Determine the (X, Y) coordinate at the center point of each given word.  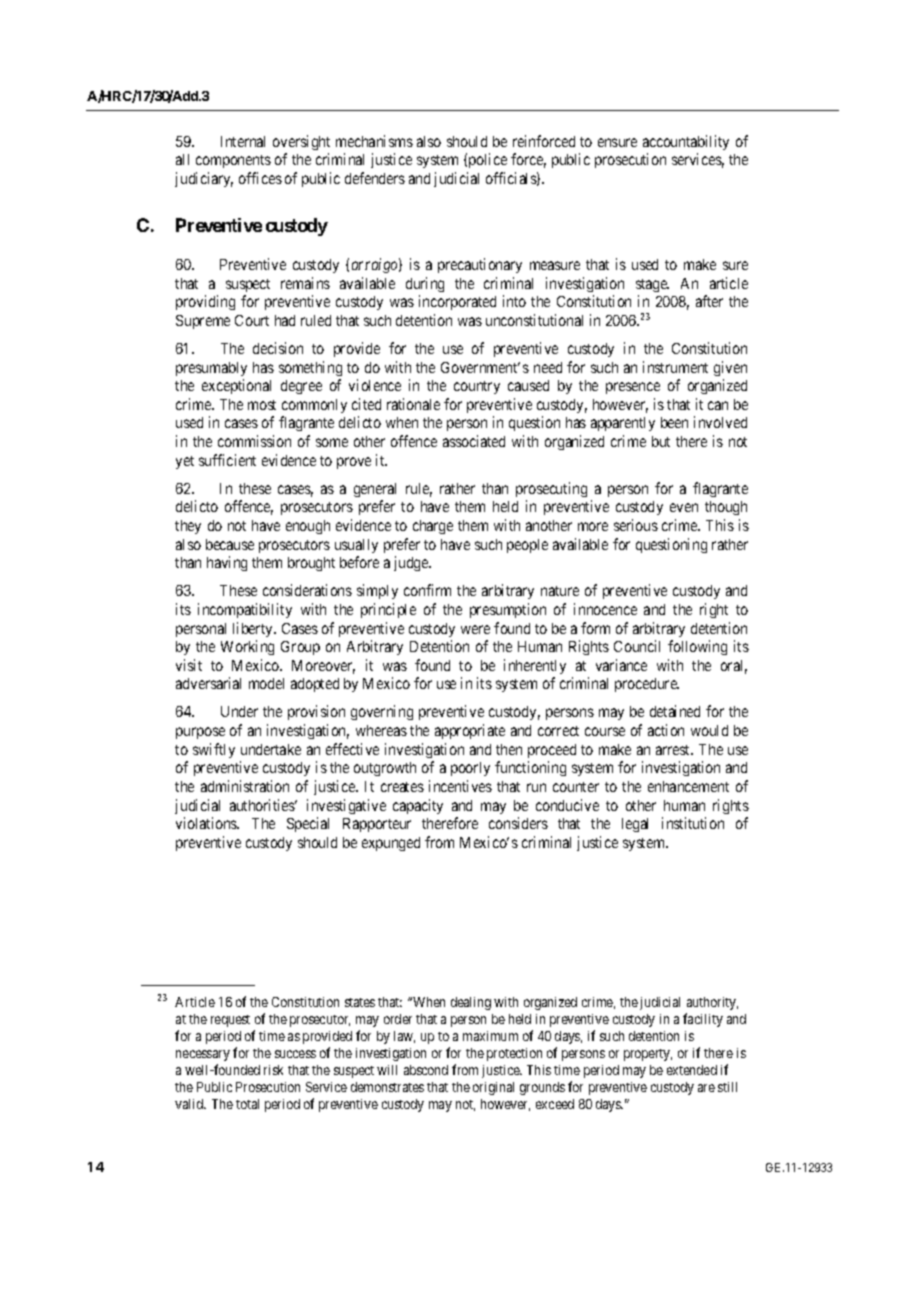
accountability (686, 142)
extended (692, 1070)
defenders (375, 178)
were (475, 629)
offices (260, 178)
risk (273, 1070)
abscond (426, 1070)
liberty (254, 629)
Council (637, 646)
